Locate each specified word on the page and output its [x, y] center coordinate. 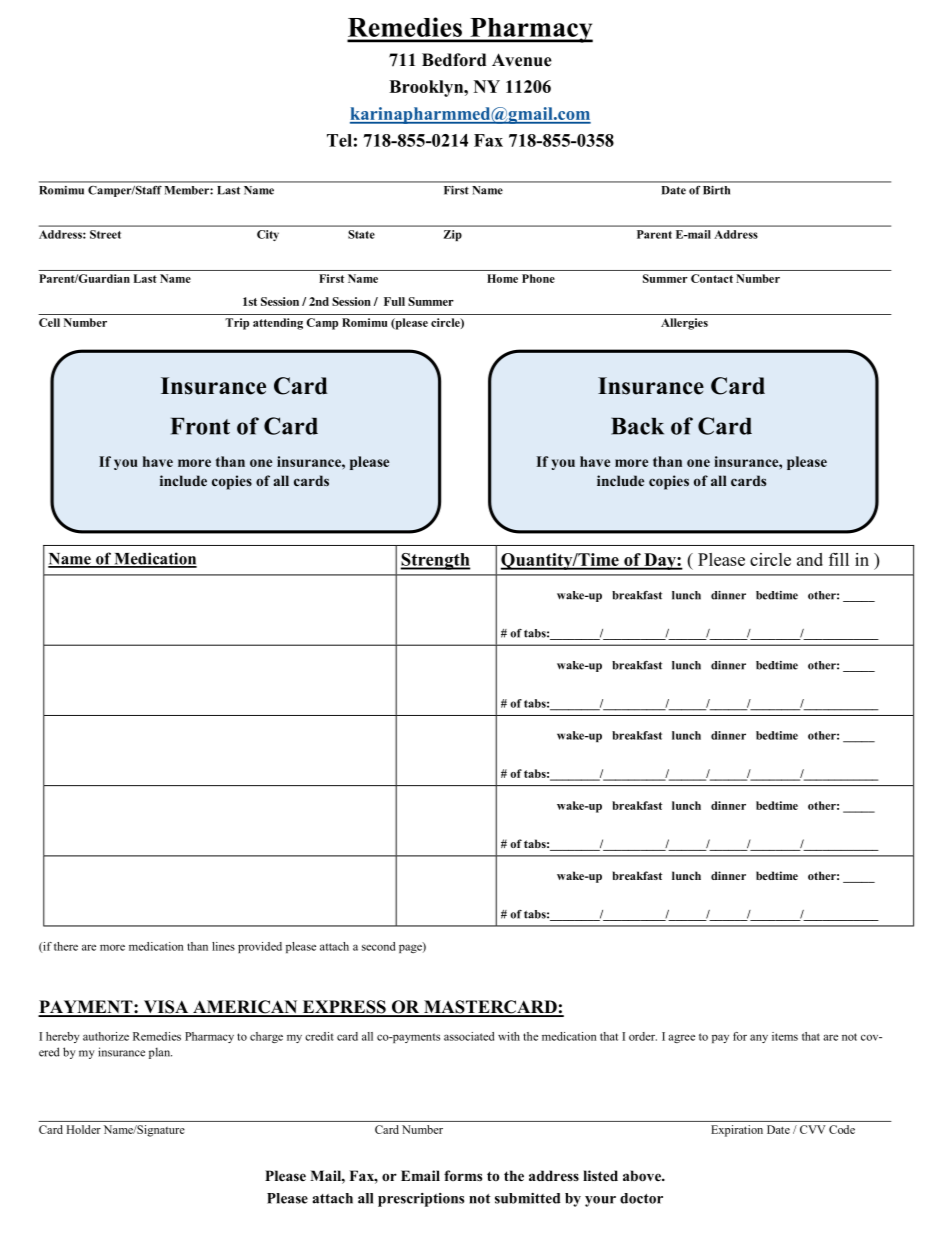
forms [463, 1175]
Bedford [454, 60]
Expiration [737, 1131]
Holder [83, 1129]
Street [105, 234]
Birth [716, 190]
